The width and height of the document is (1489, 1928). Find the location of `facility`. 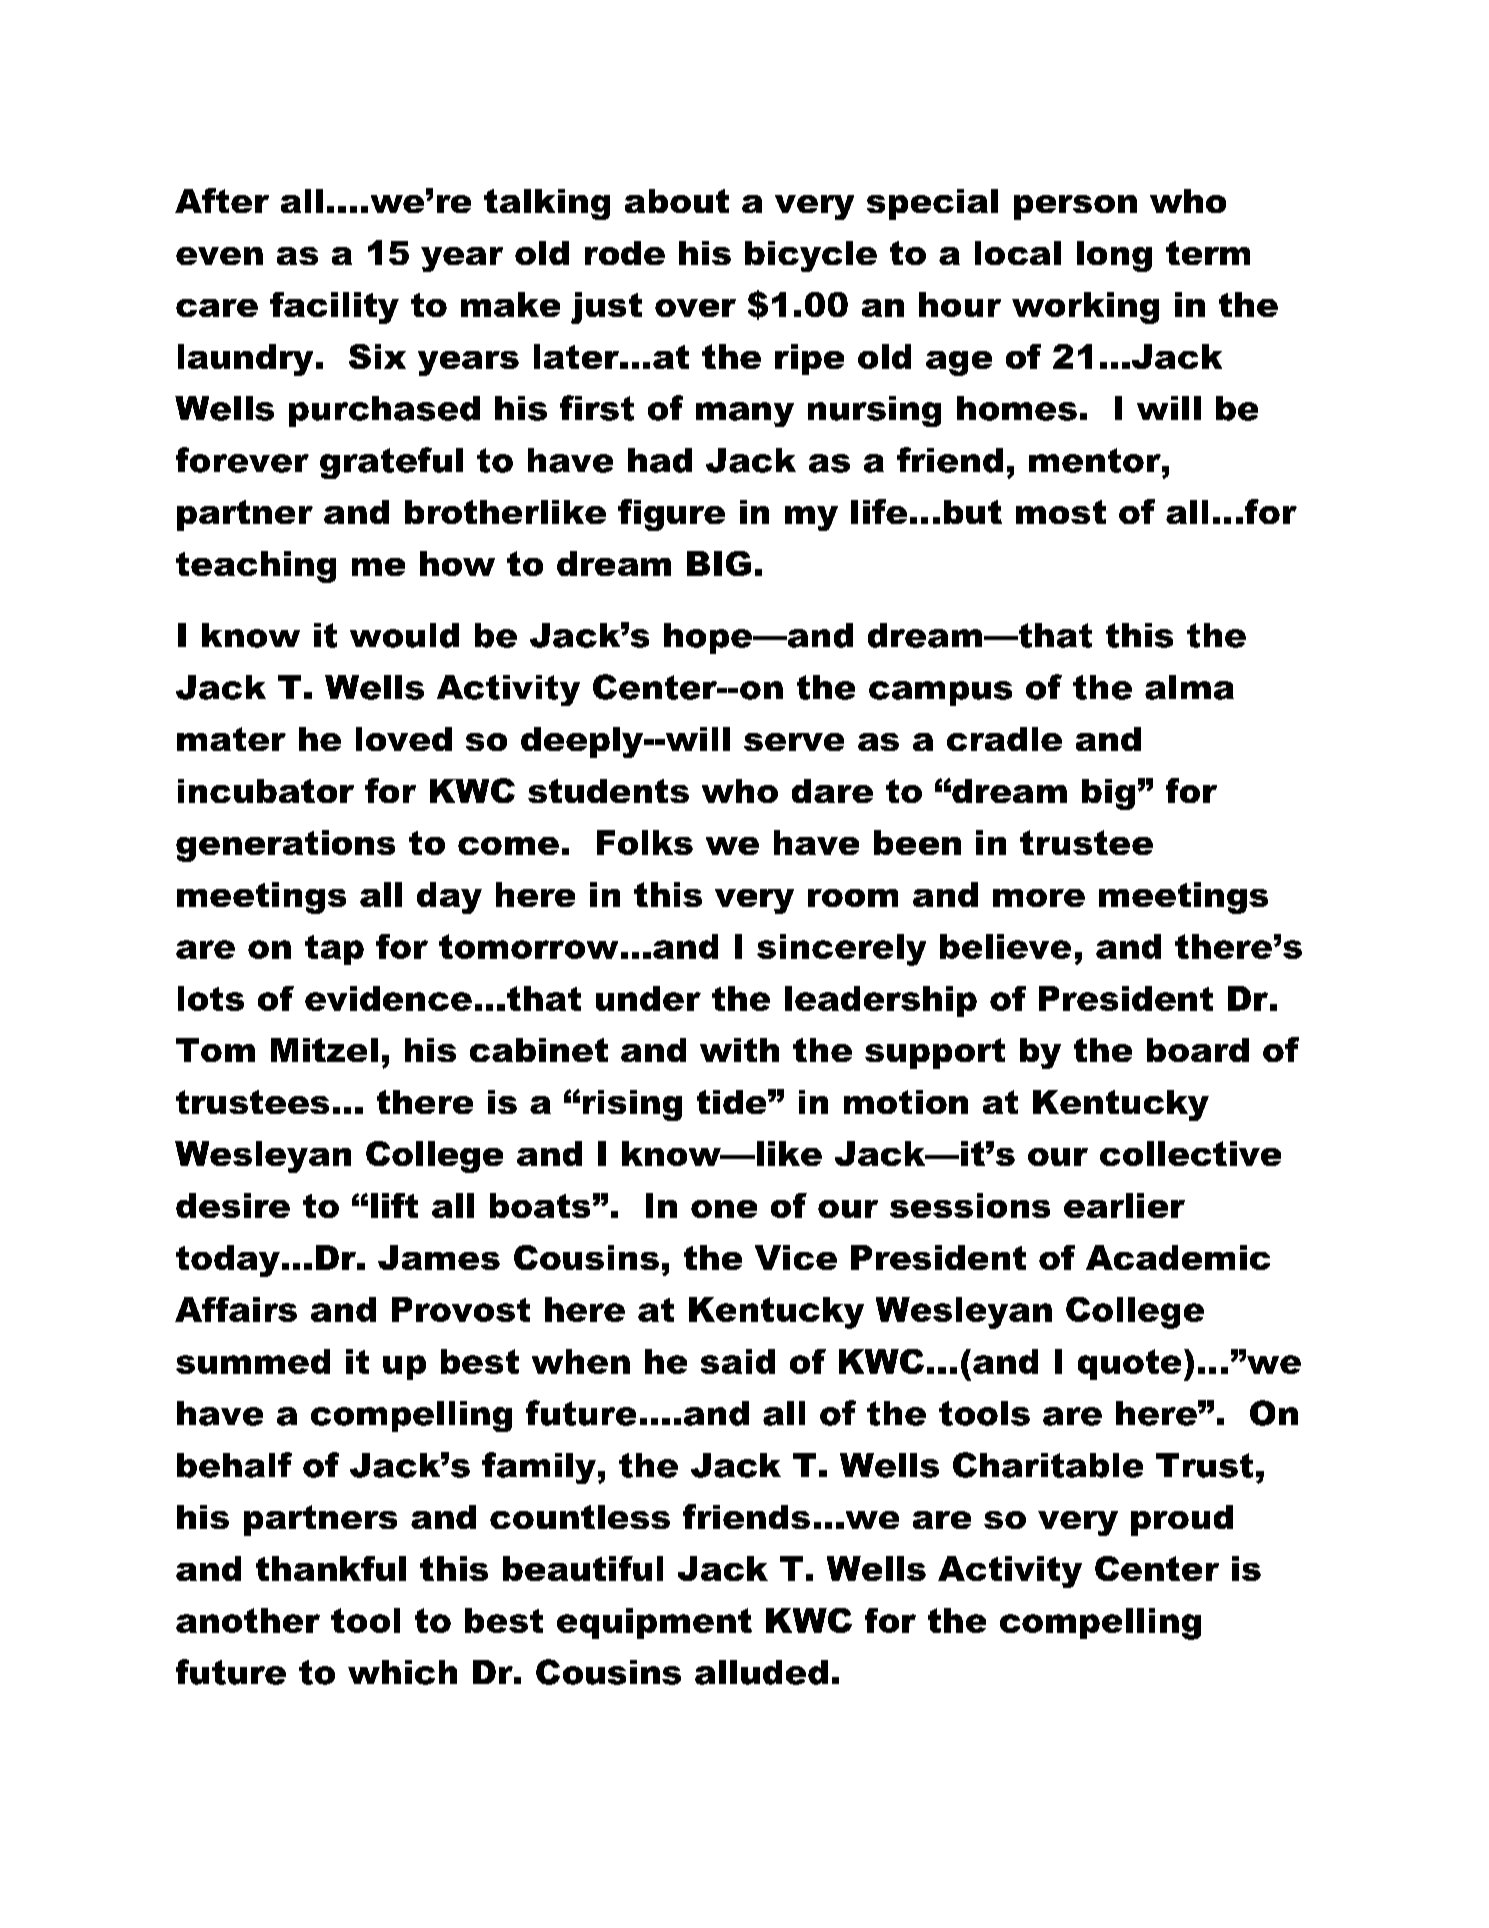

facility is located at coordinates (334, 308).
